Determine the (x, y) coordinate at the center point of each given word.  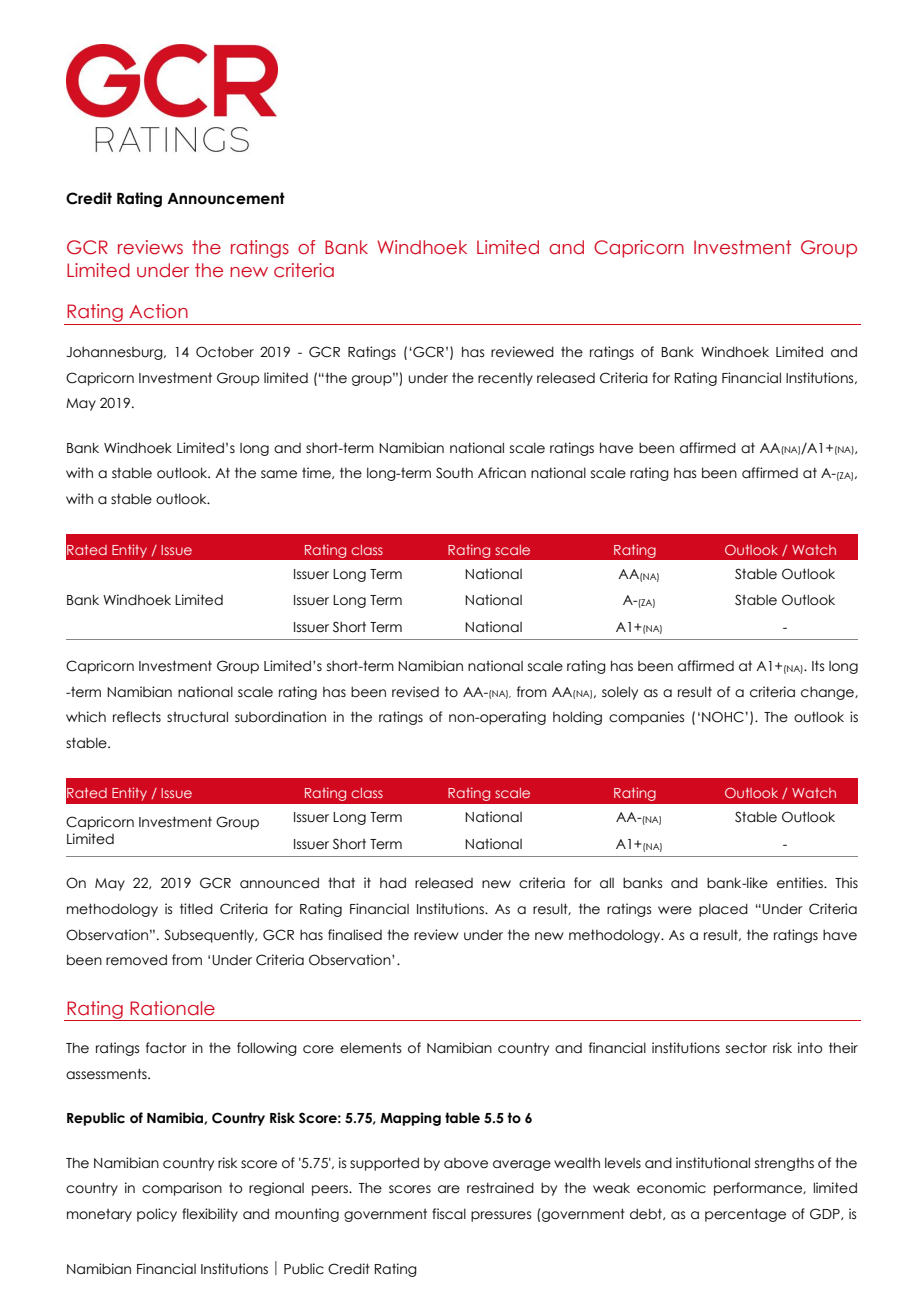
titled (196, 909)
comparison (182, 1189)
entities (801, 883)
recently (505, 379)
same (279, 474)
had (393, 883)
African (502, 473)
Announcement (226, 198)
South (454, 473)
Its (818, 665)
